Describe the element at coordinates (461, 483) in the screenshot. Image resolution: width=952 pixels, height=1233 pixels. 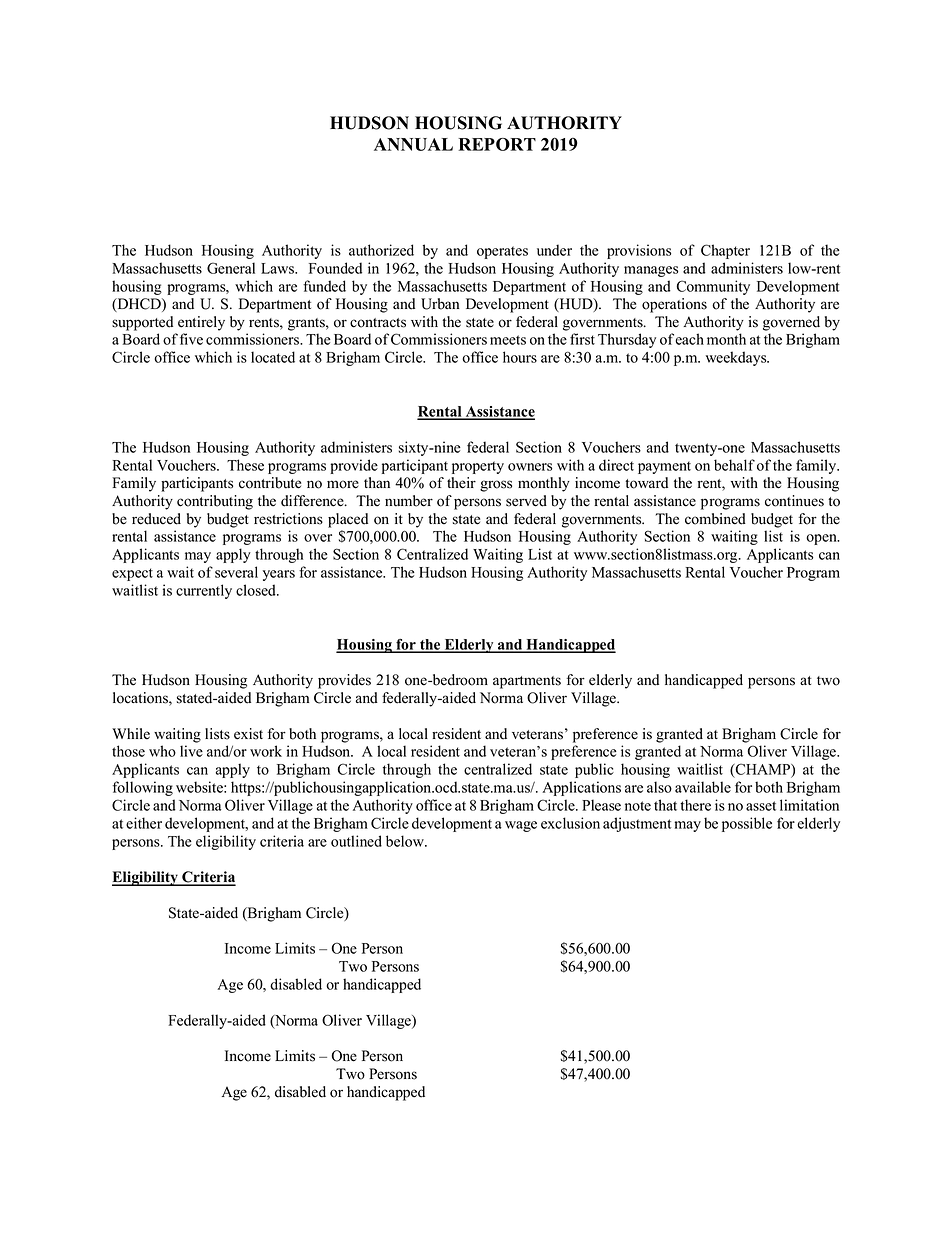
I see `their` at that location.
